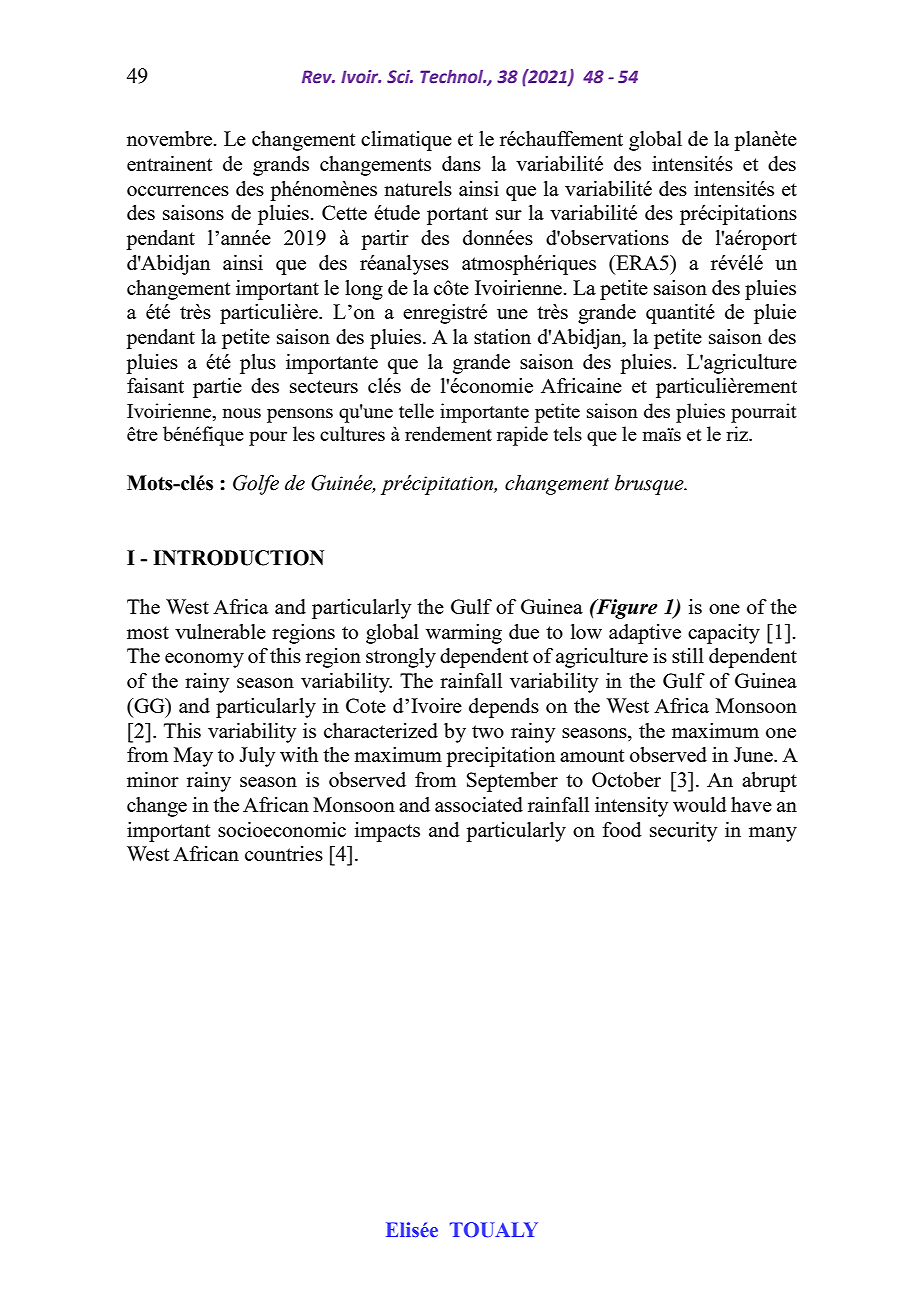 The width and height of the screenshot is (924, 1305). Describe the element at coordinates (650, 485) in the screenshot. I see `brusque` at that location.
